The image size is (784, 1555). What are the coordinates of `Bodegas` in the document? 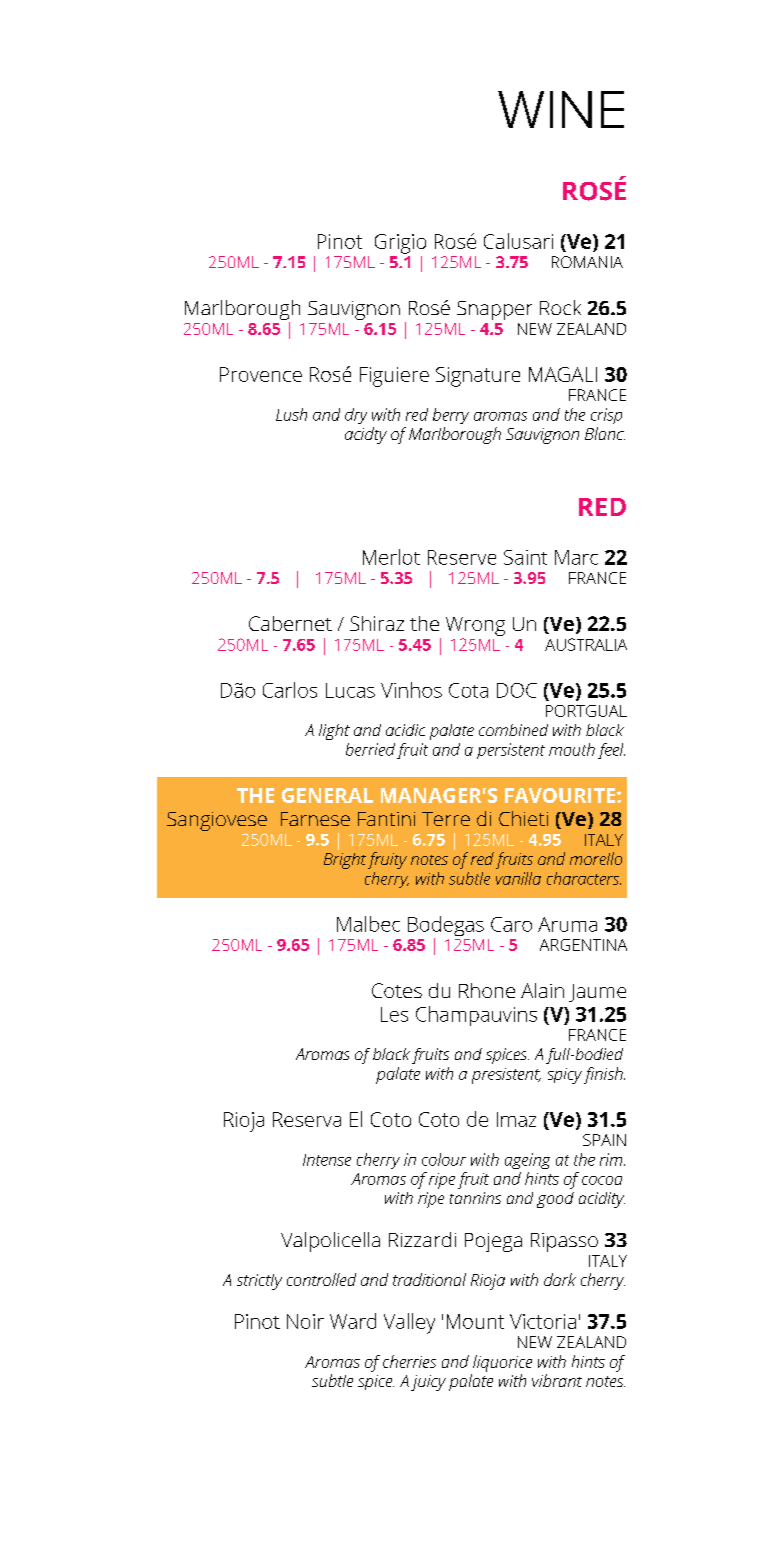 It's located at (446, 927).
